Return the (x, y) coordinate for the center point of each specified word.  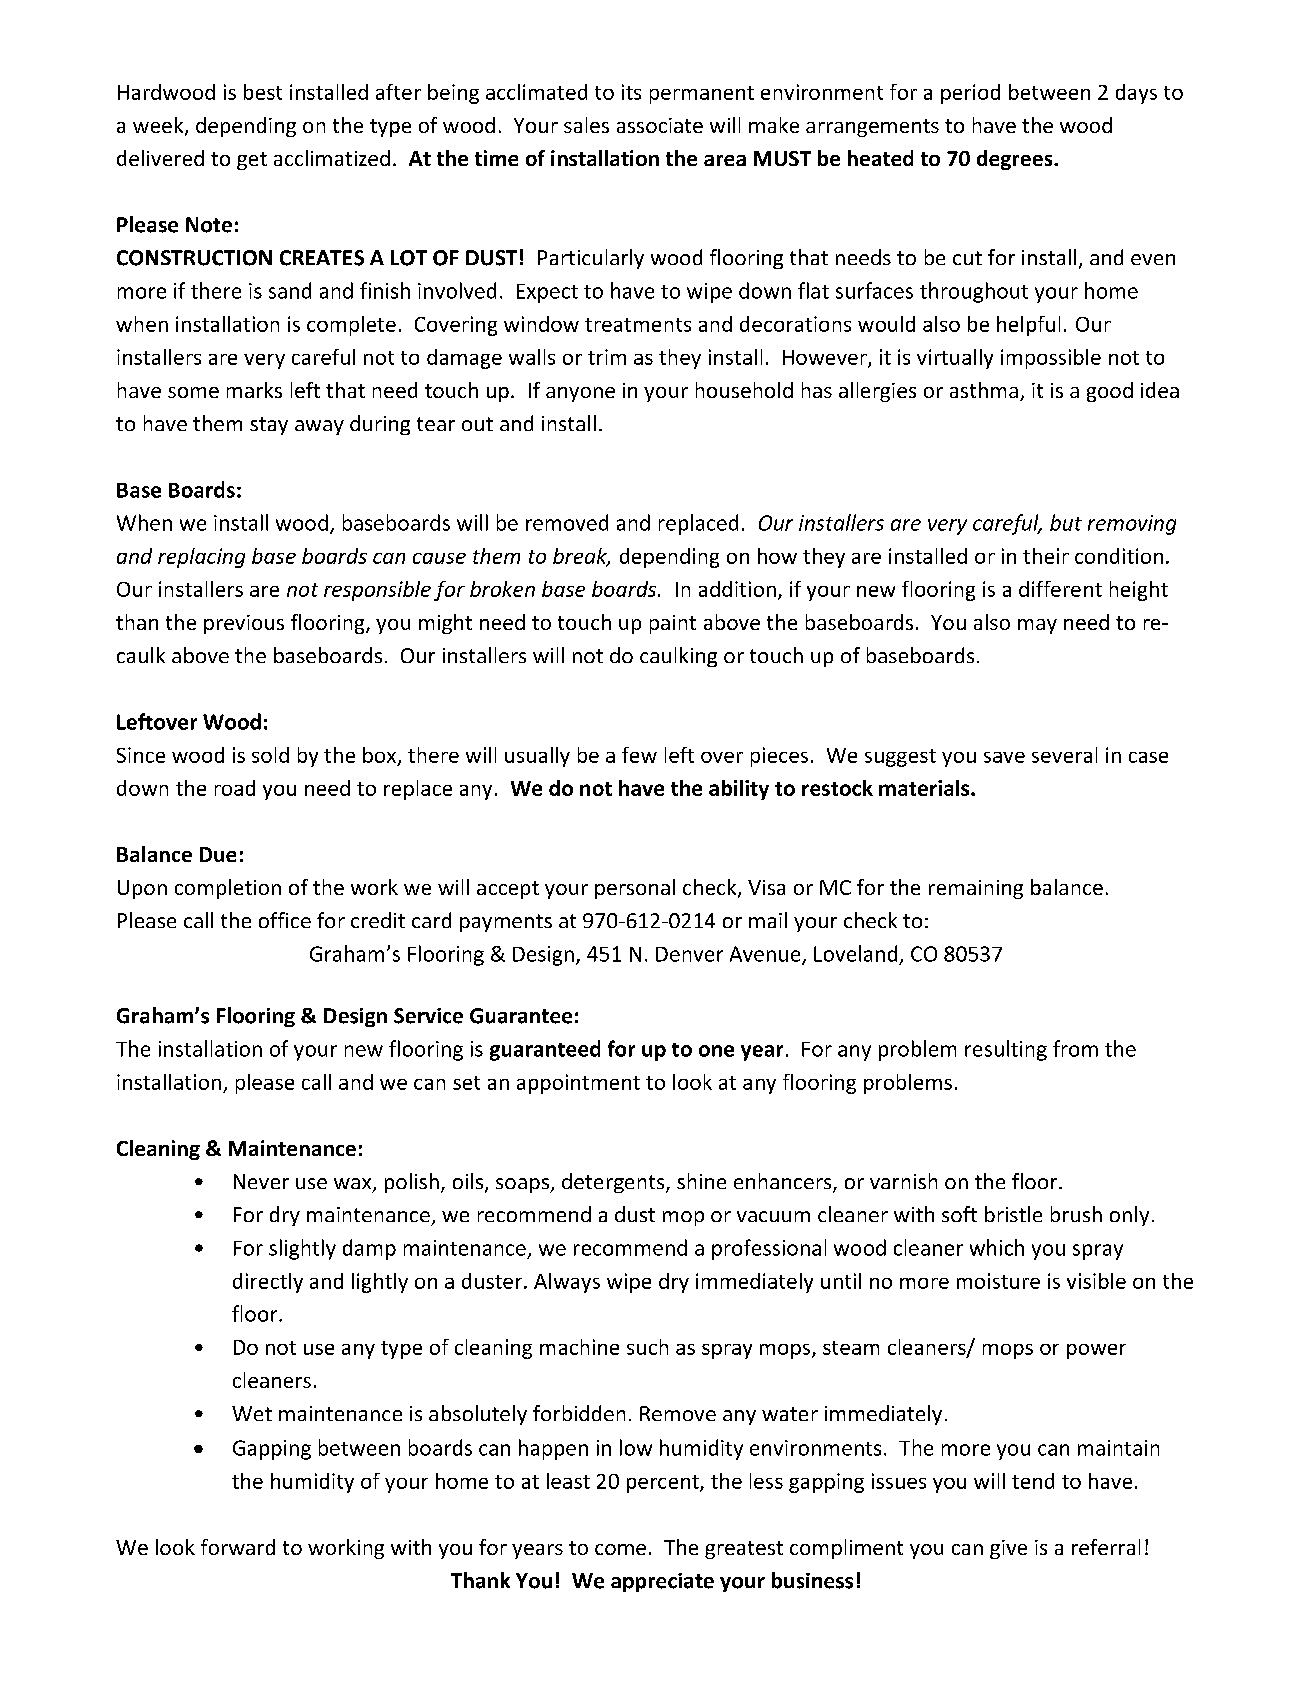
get (252, 161)
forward (238, 1547)
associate (660, 125)
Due (218, 854)
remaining (976, 889)
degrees (1016, 160)
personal (635, 889)
